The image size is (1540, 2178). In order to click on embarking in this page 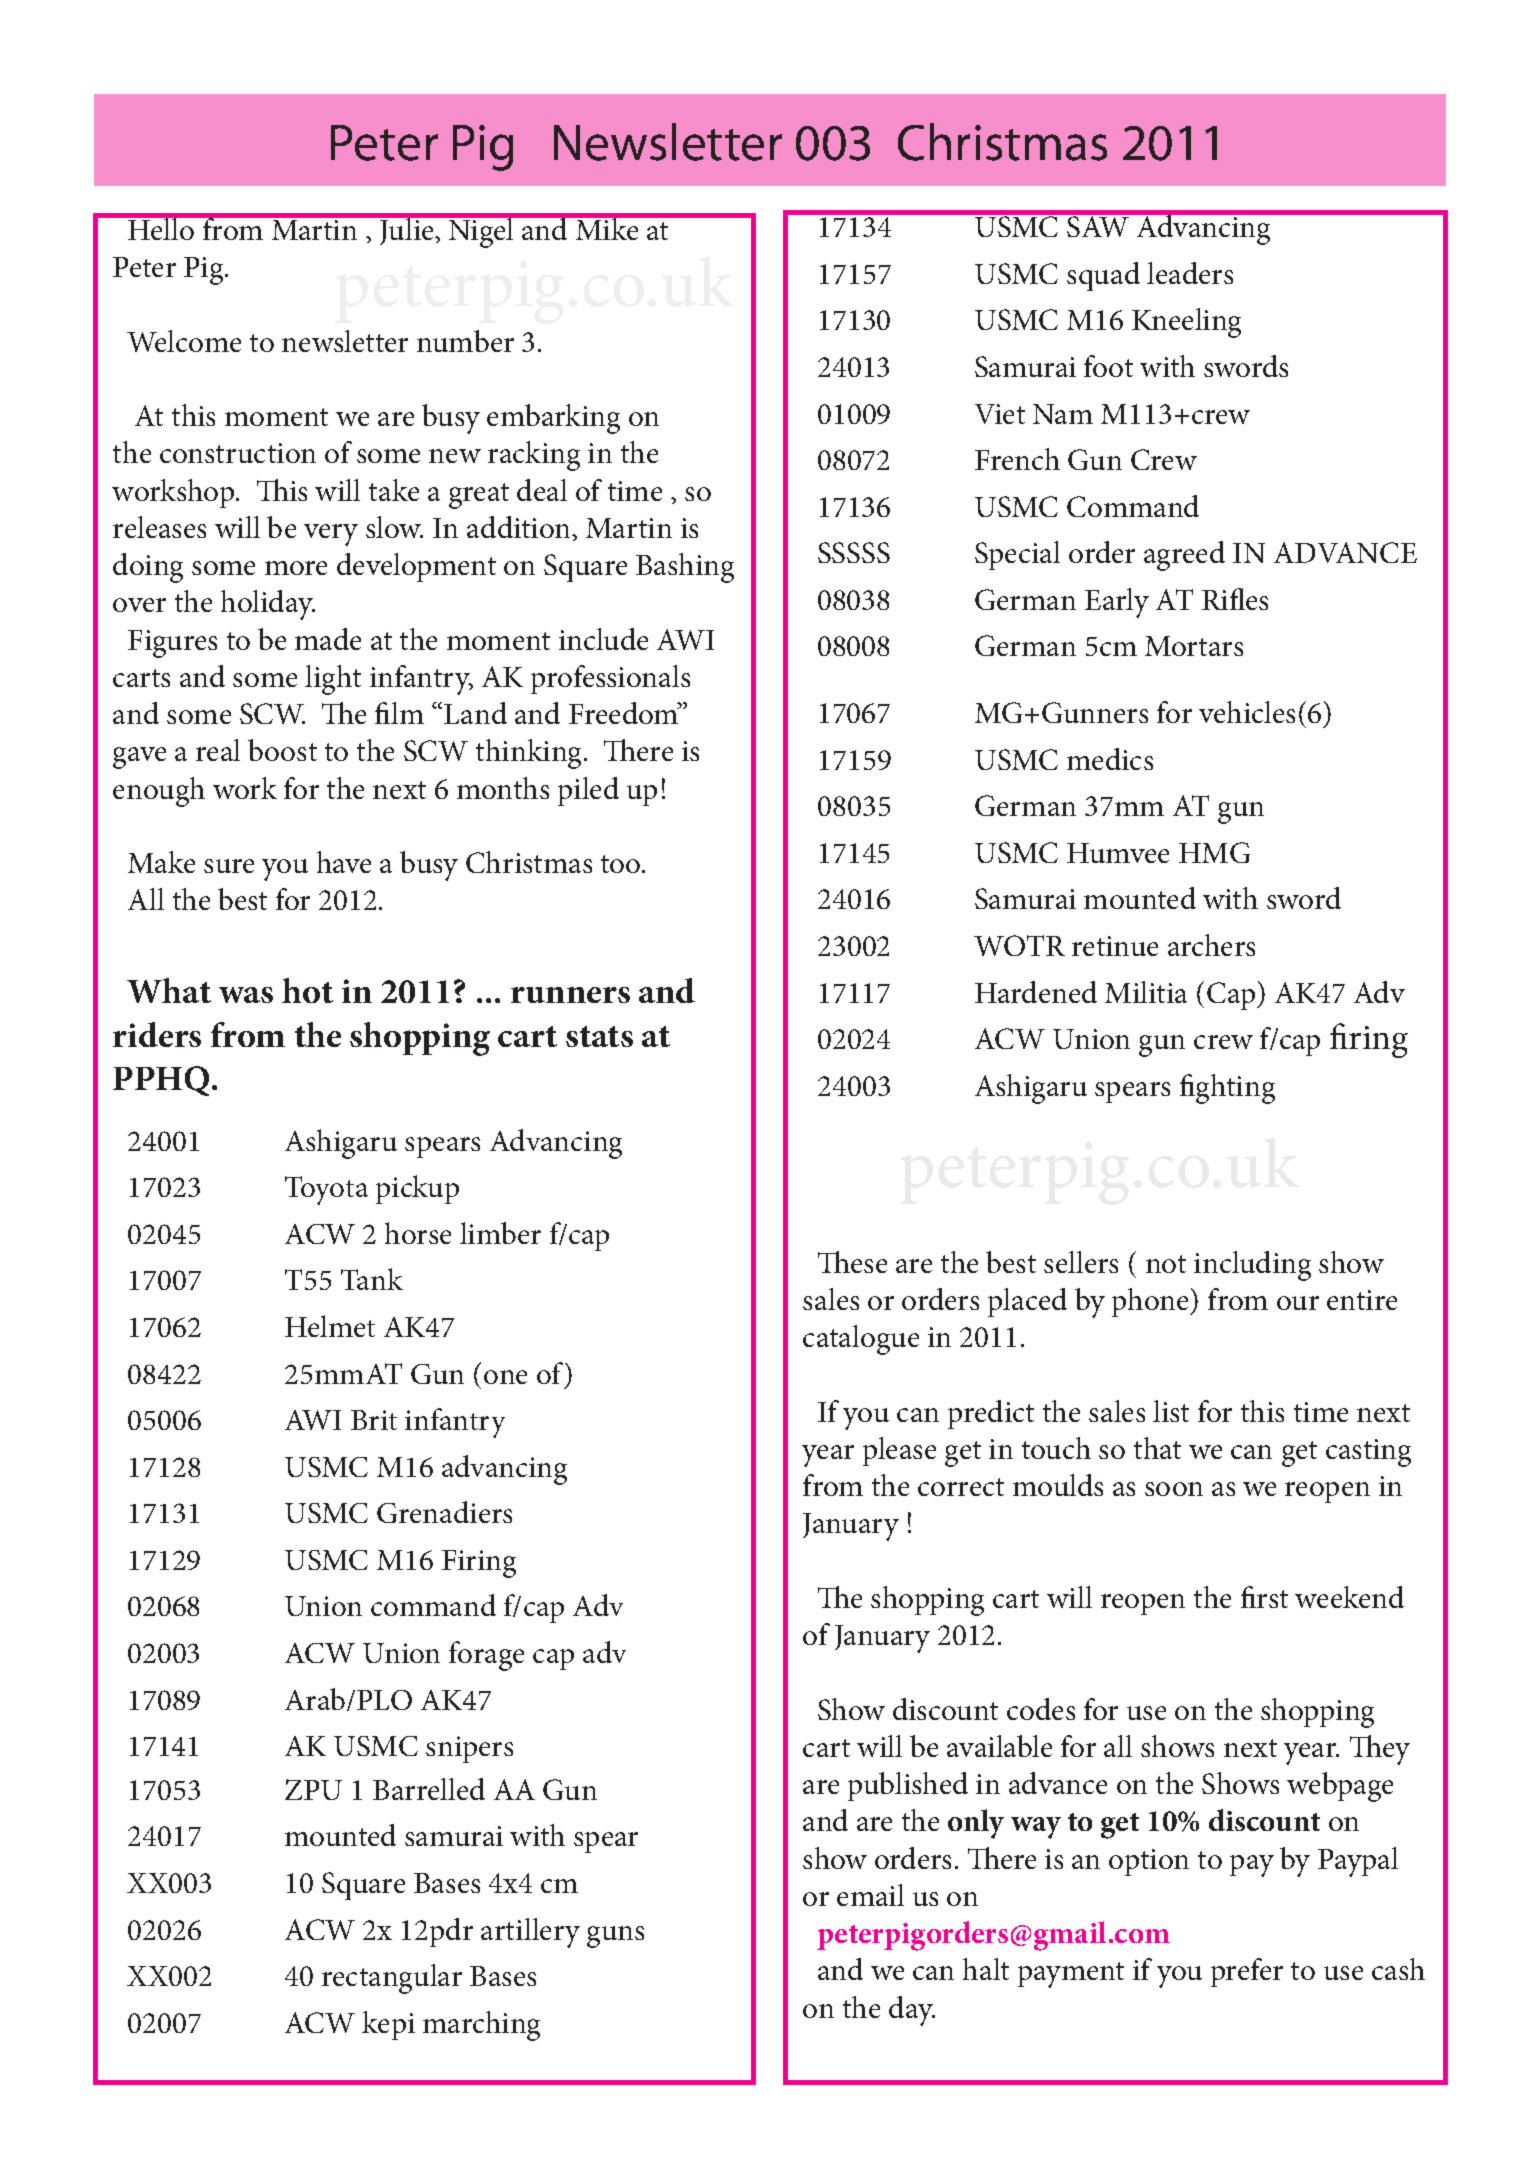, I will do `click(553, 419)`.
